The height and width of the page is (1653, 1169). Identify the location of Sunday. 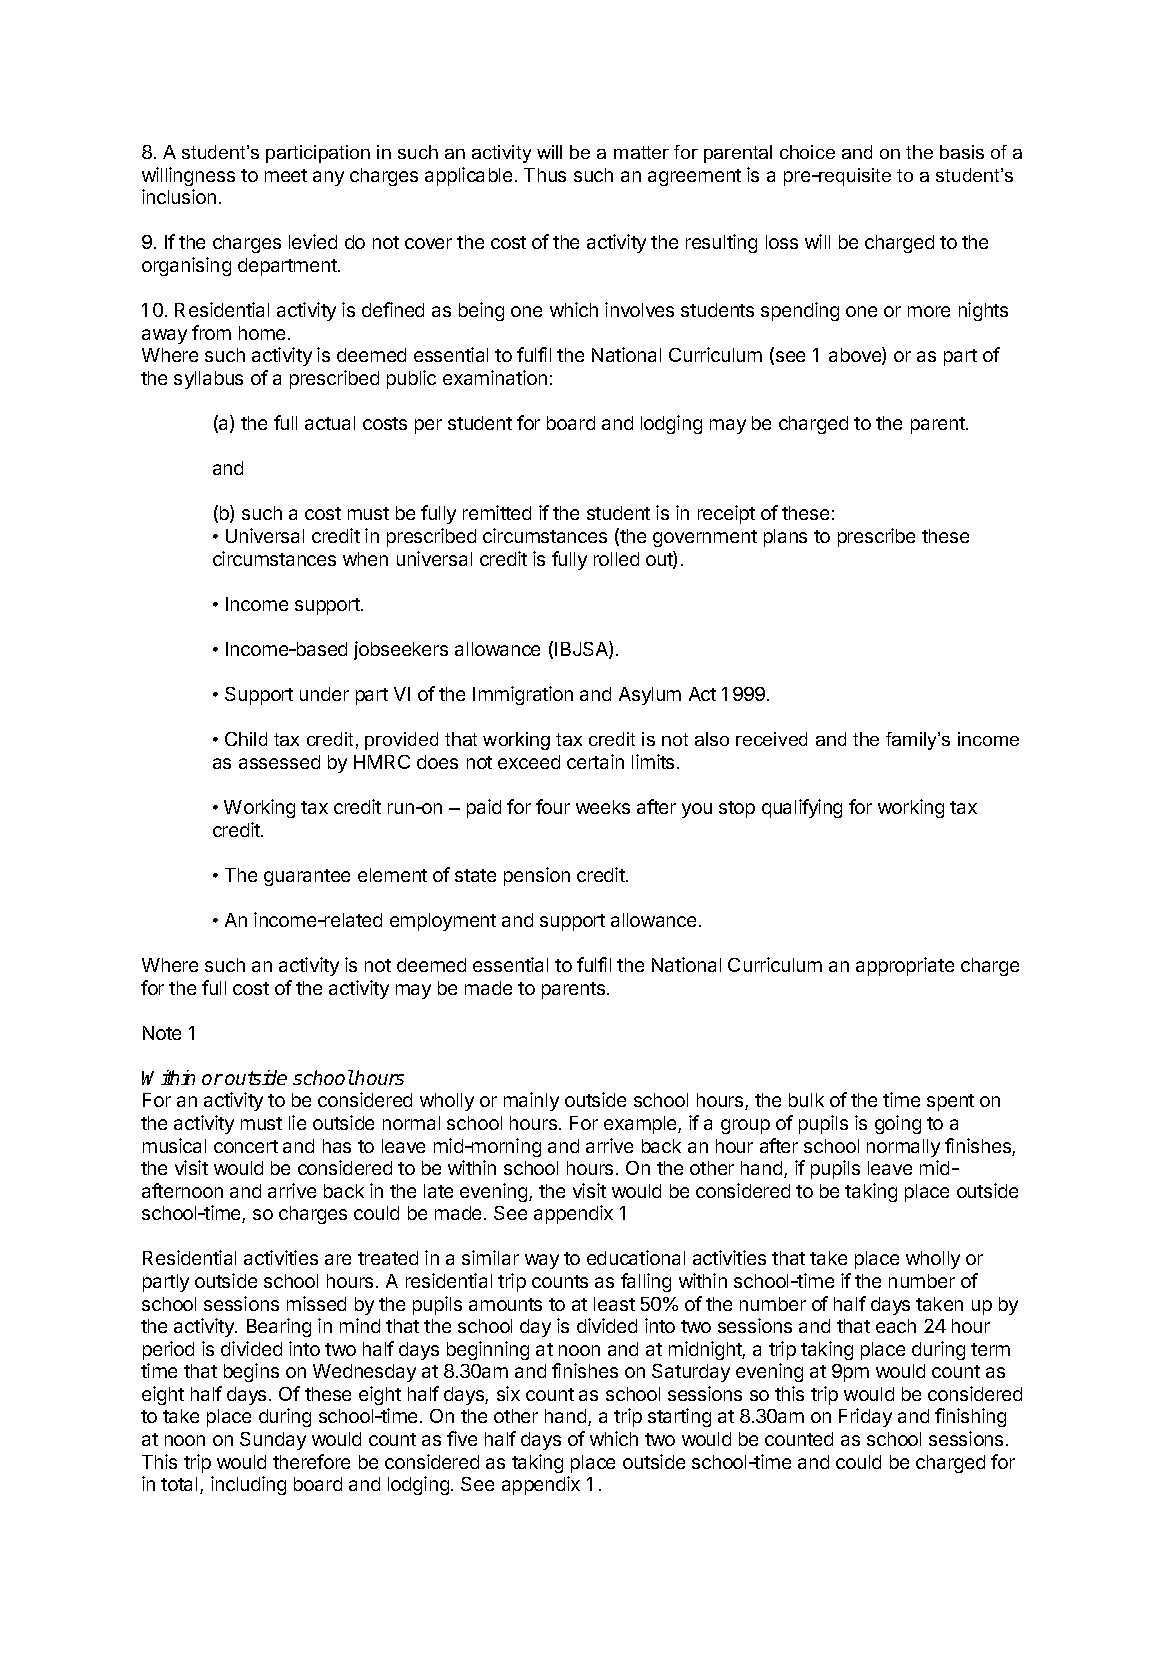
(273, 1441).
